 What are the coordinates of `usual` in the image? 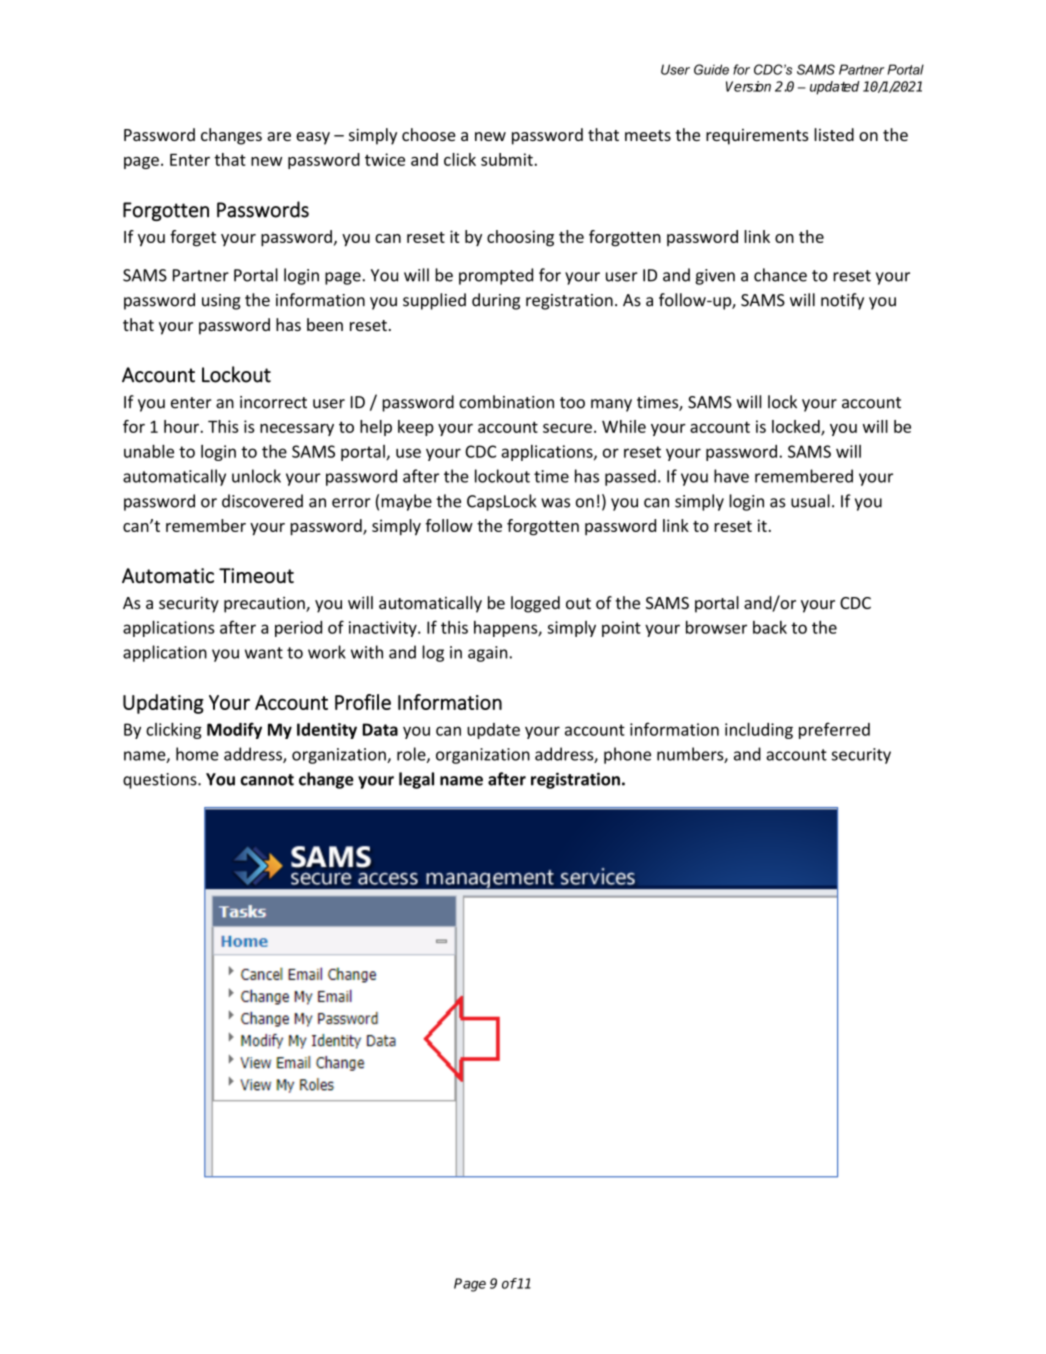 It's located at (810, 501).
